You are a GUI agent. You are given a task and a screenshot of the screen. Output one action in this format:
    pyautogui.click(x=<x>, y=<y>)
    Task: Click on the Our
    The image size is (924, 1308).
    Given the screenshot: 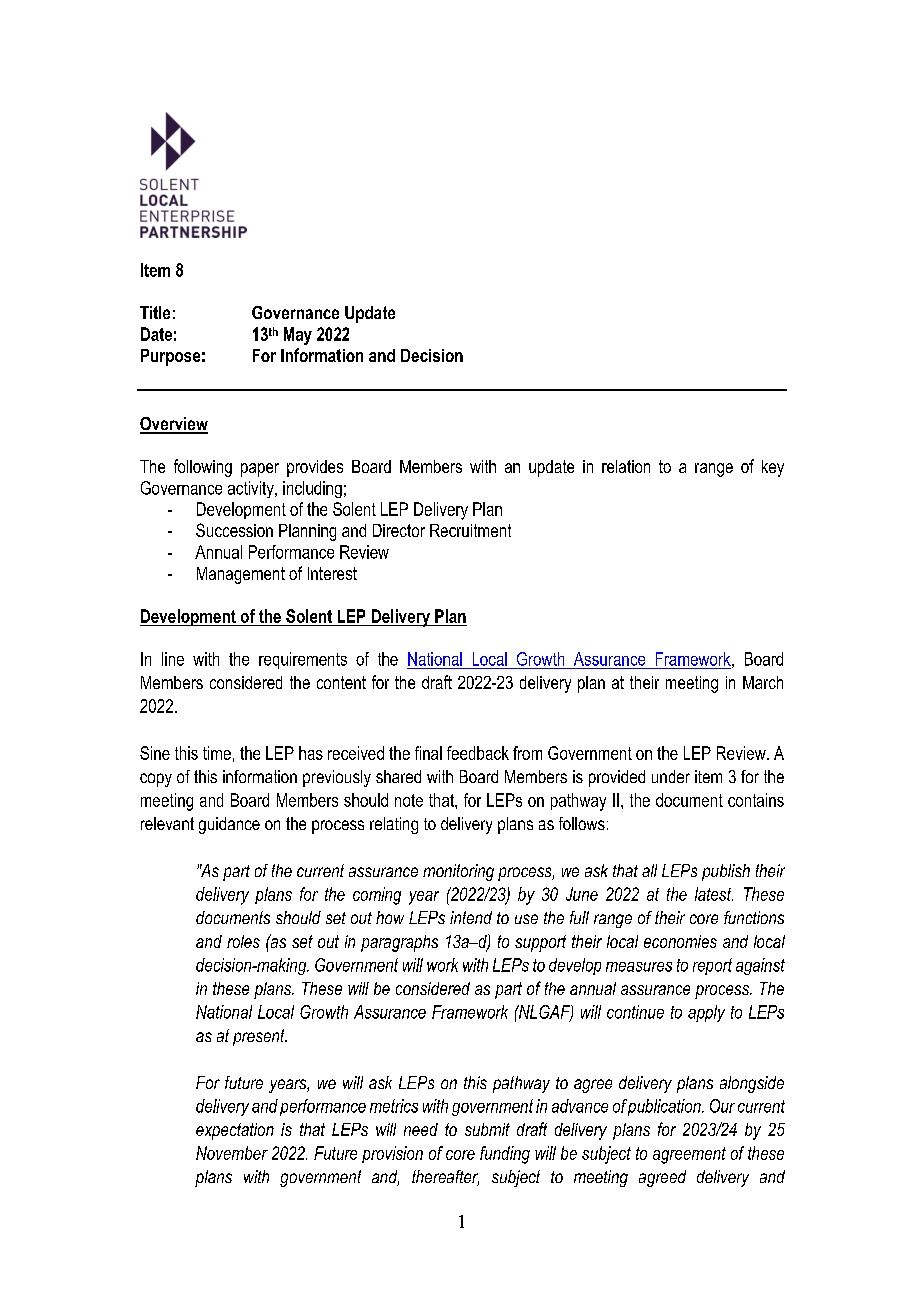 What is the action you would take?
    pyautogui.click(x=722, y=1106)
